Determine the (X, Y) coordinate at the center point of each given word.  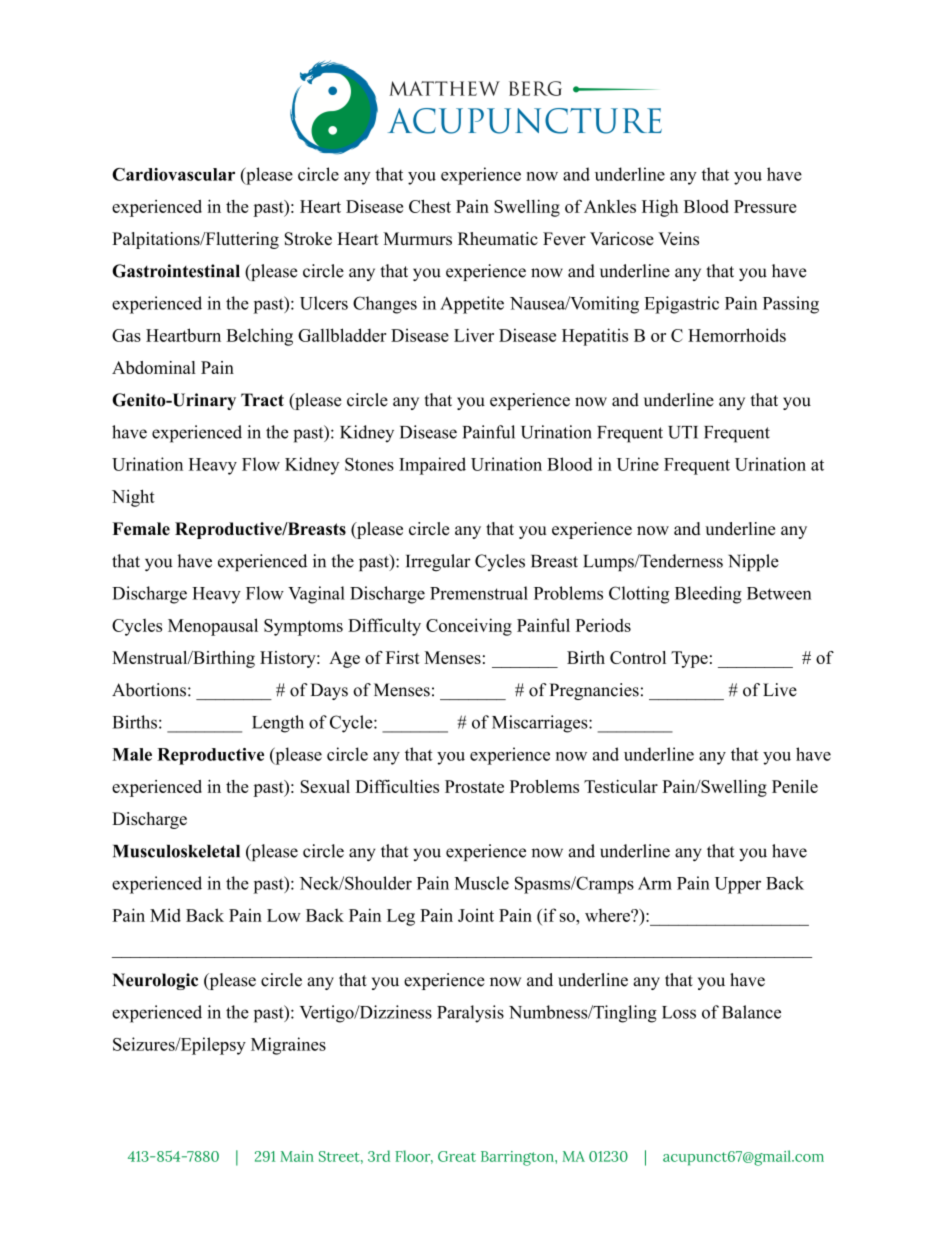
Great (457, 1156)
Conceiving (469, 627)
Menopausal (213, 627)
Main (297, 1156)
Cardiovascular (173, 174)
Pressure (765, 206)
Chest (430, 206)
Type (689, 659)
